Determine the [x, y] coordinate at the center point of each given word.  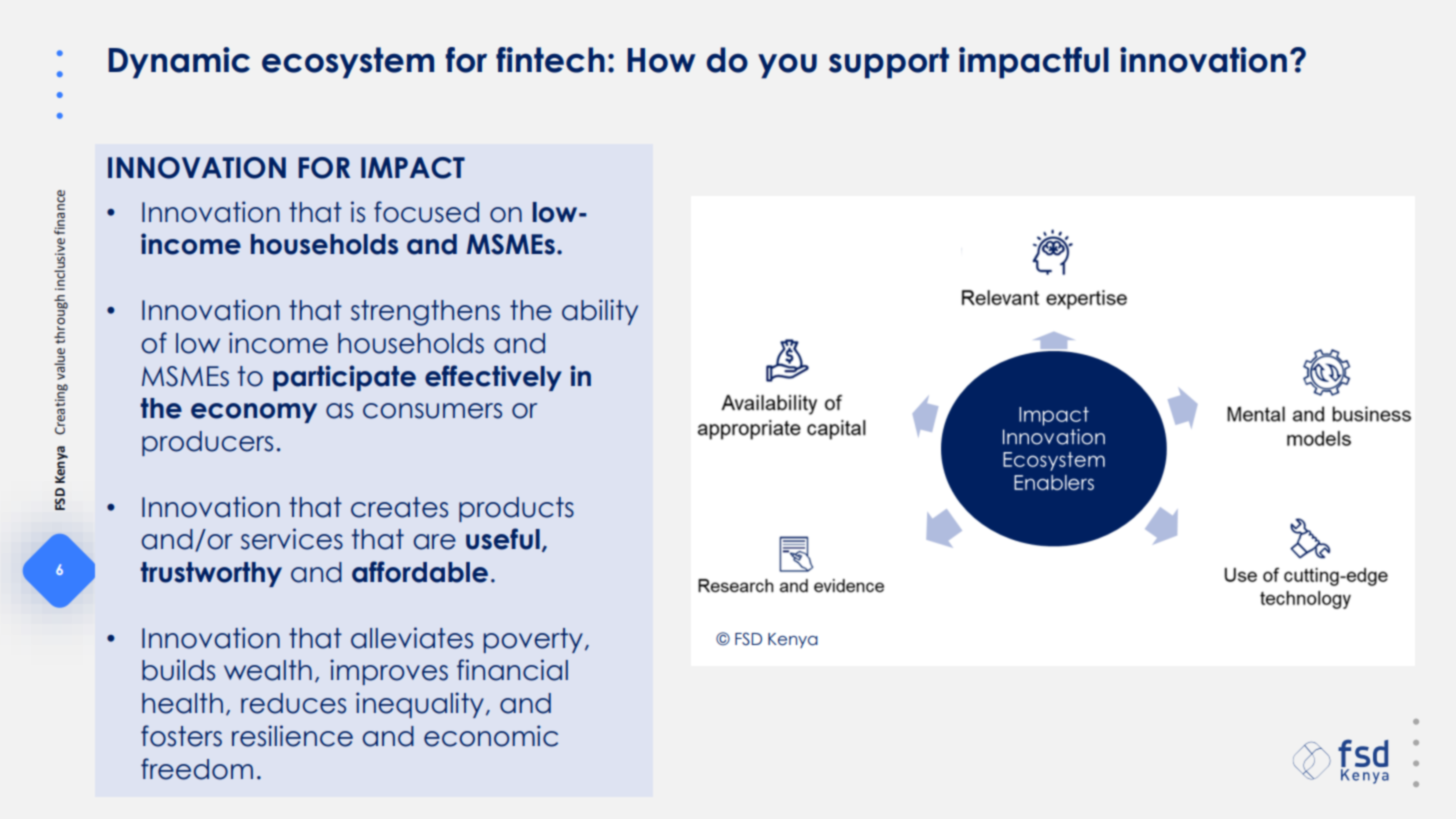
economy [254, 413]
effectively [493, 378]
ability [600, 312]
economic [491, 736]
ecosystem [348, 63]
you [787, 66]
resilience [292, 736]
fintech [550, 60]
